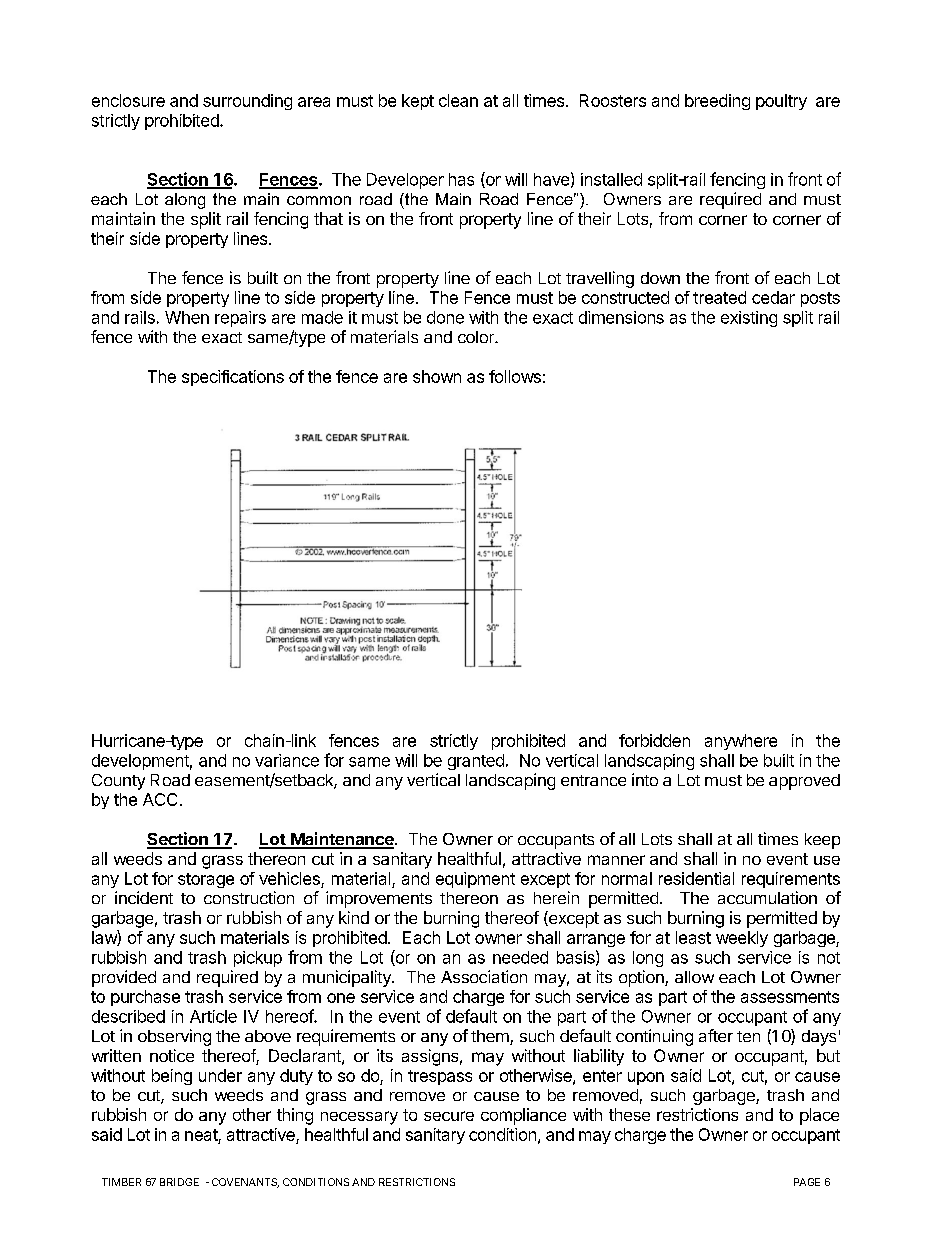 The image size is (952, 1233). I want to click on clean, so click(458, 100).
